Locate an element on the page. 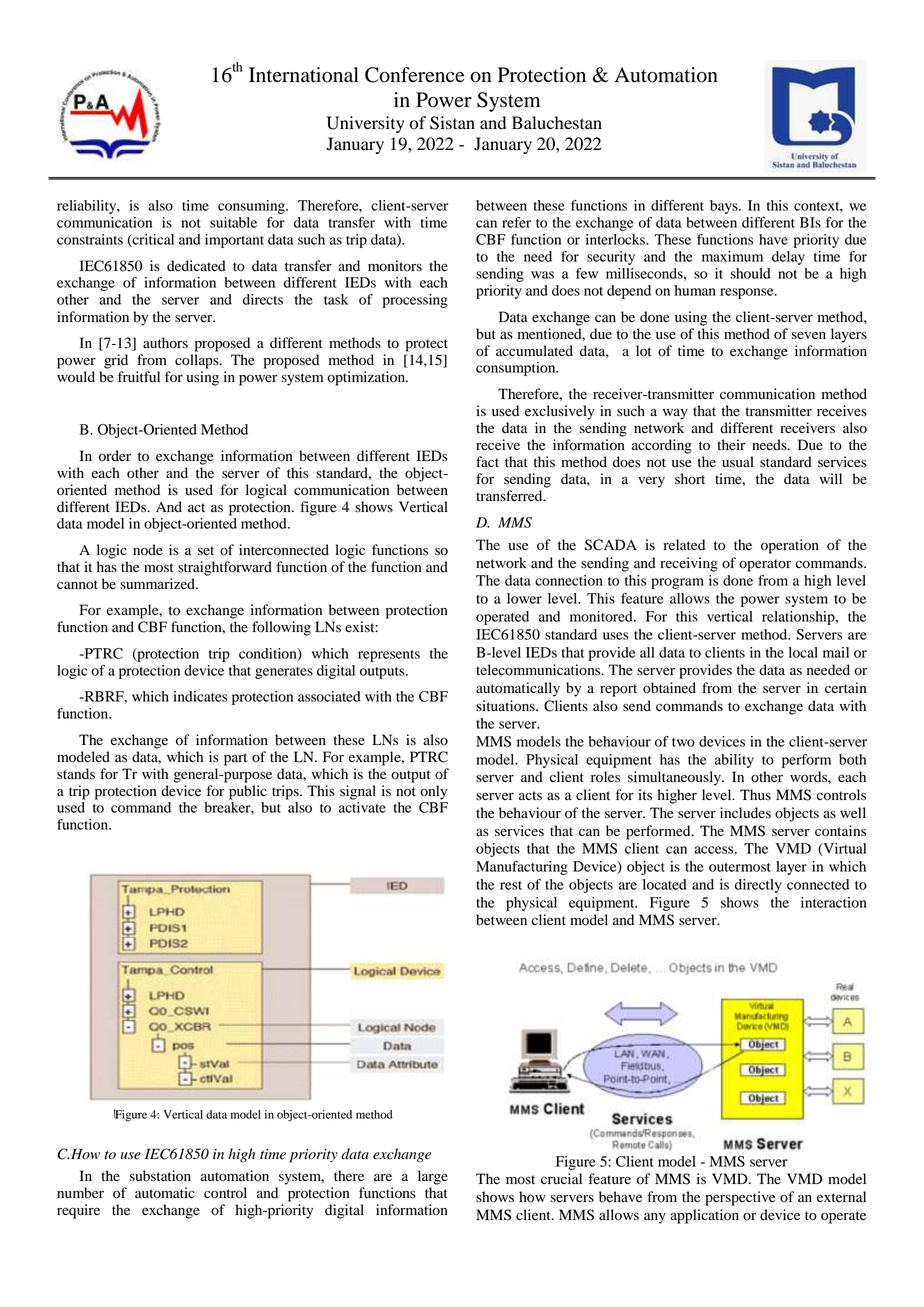 This page has height=1307, width=924. substation is located at coordinates (160, 1176).
